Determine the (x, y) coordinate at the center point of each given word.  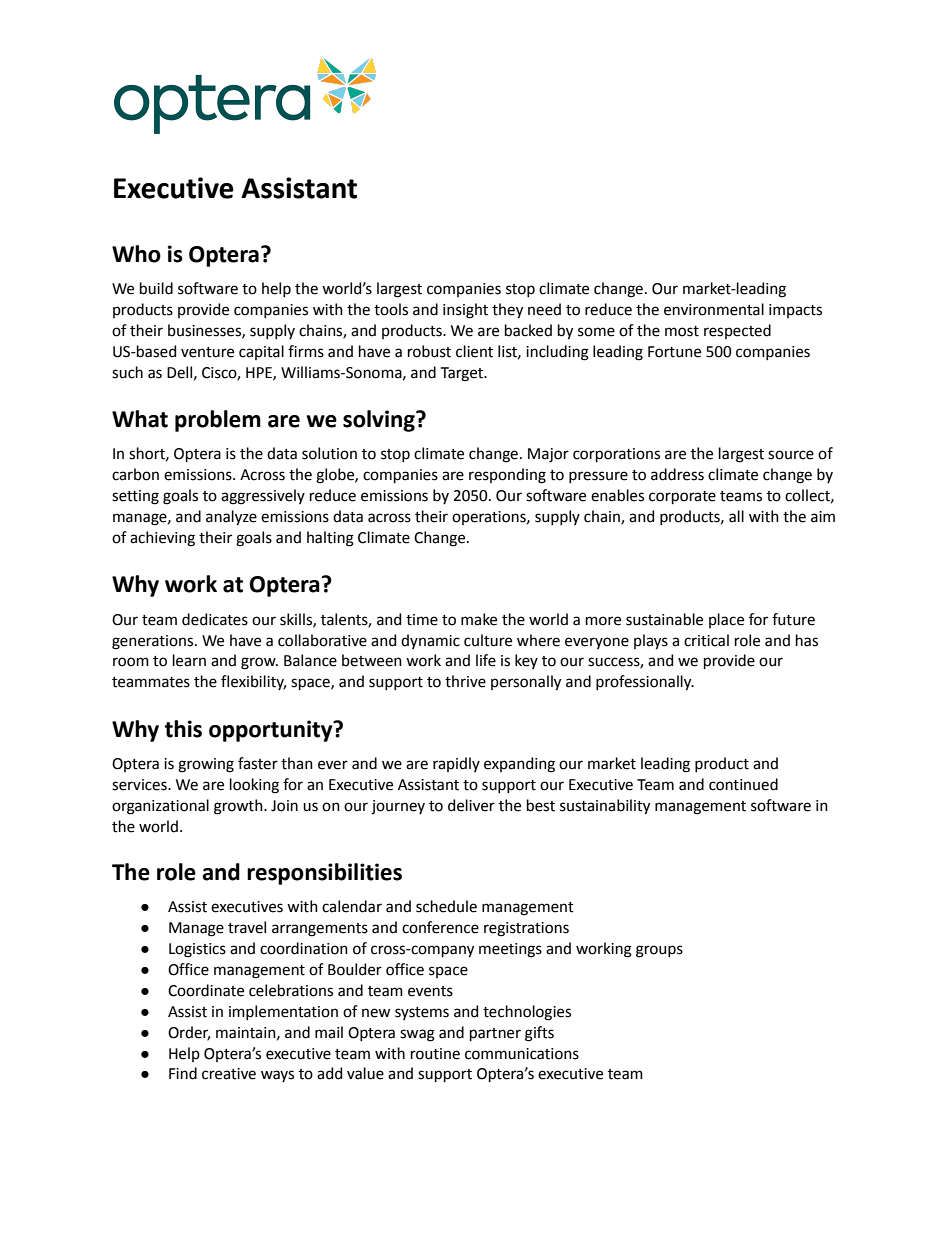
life (486, 660)
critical (706, 640)
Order (189, 1033)
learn (189, 660)
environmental (714, 309)
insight (465, 311)
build (156, 288)
